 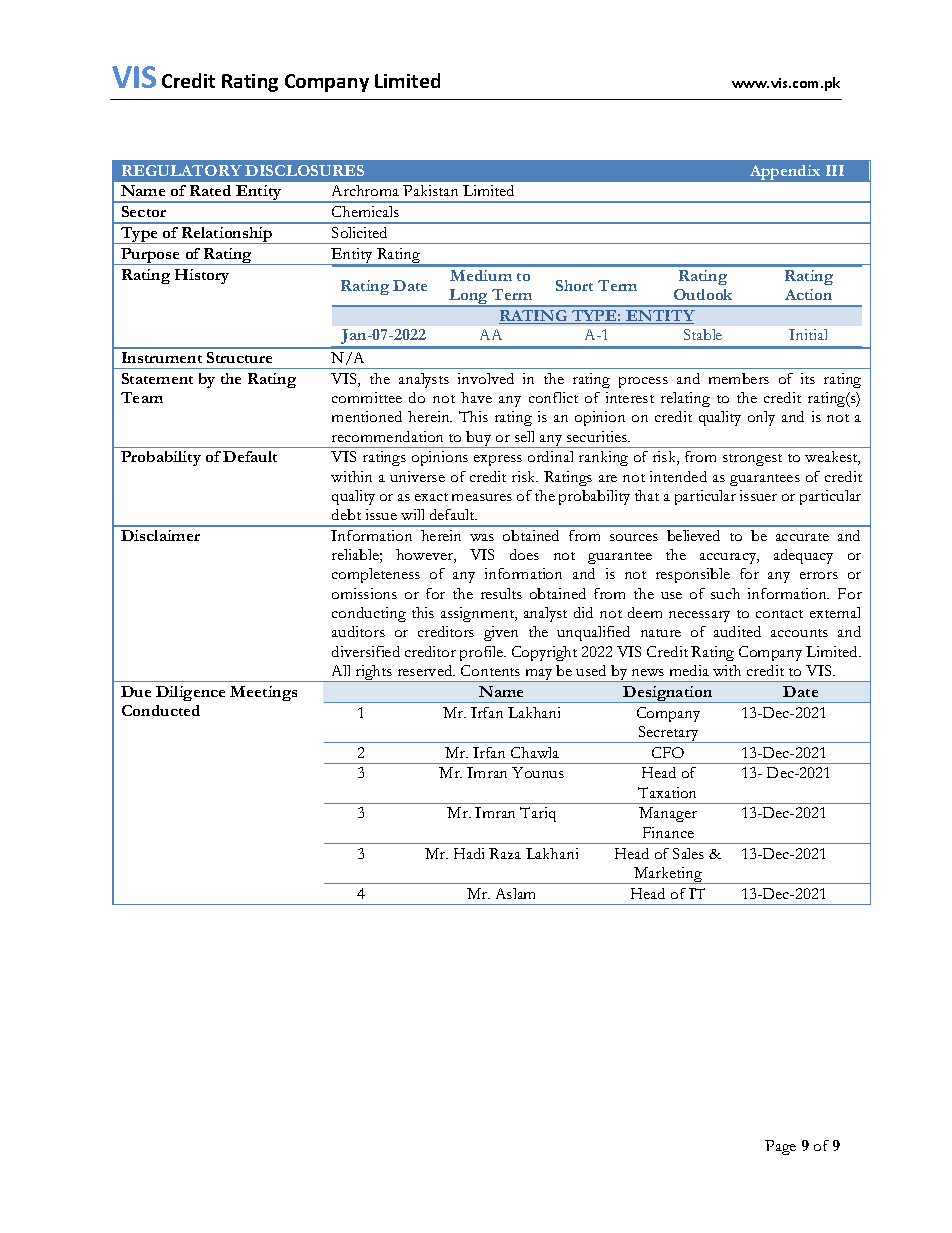 What do you see at coordinates (737, 631) in the page?
I see `audited` at bounding box center [737, 631].
